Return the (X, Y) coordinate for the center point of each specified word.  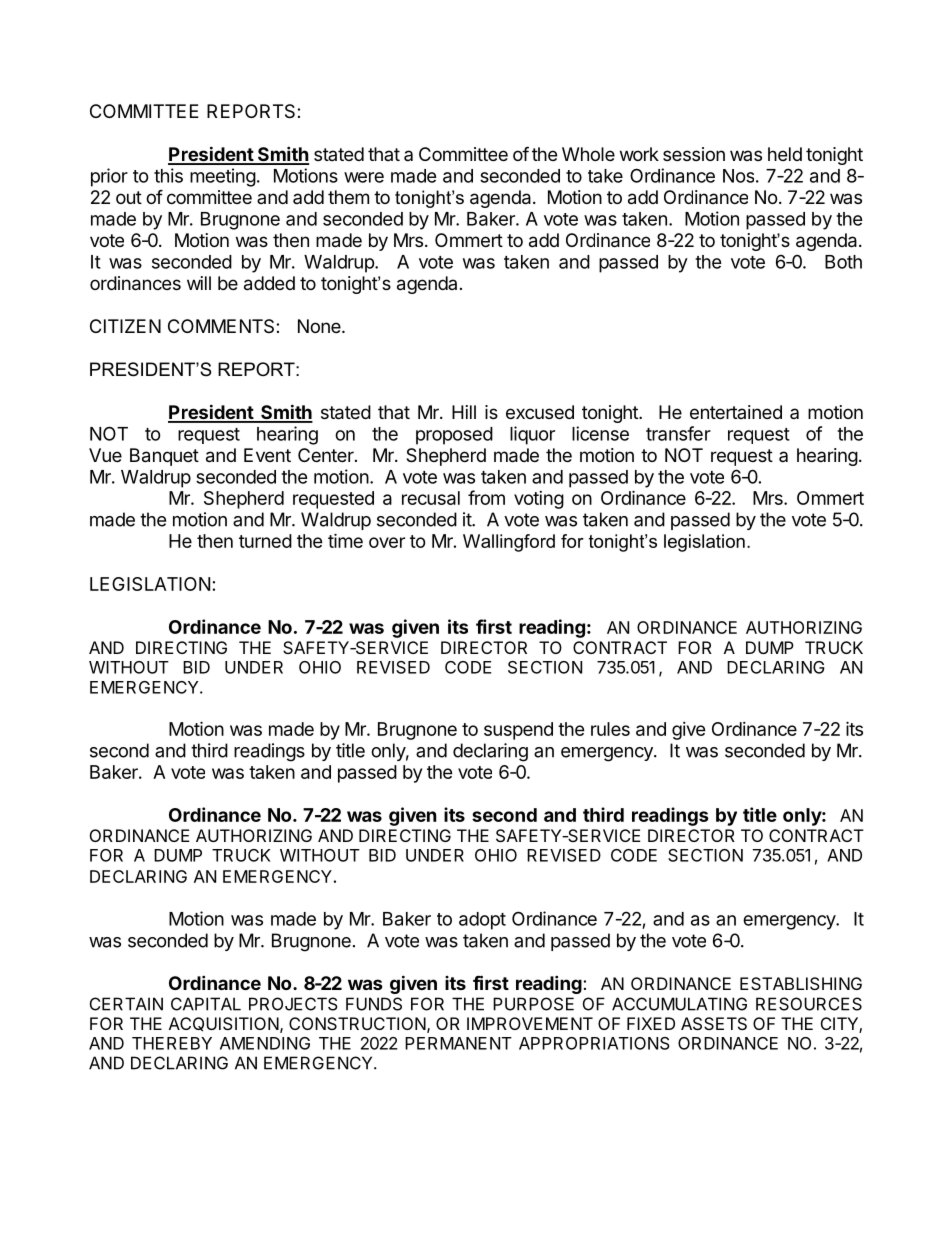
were (364, 177)
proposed (454, 436)
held (785, 154)
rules (610, 729)
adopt (482, 921)
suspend (518, 731)
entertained (736, 412)
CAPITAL (206, 1004)
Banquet (164, 457)
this (168, 175)
